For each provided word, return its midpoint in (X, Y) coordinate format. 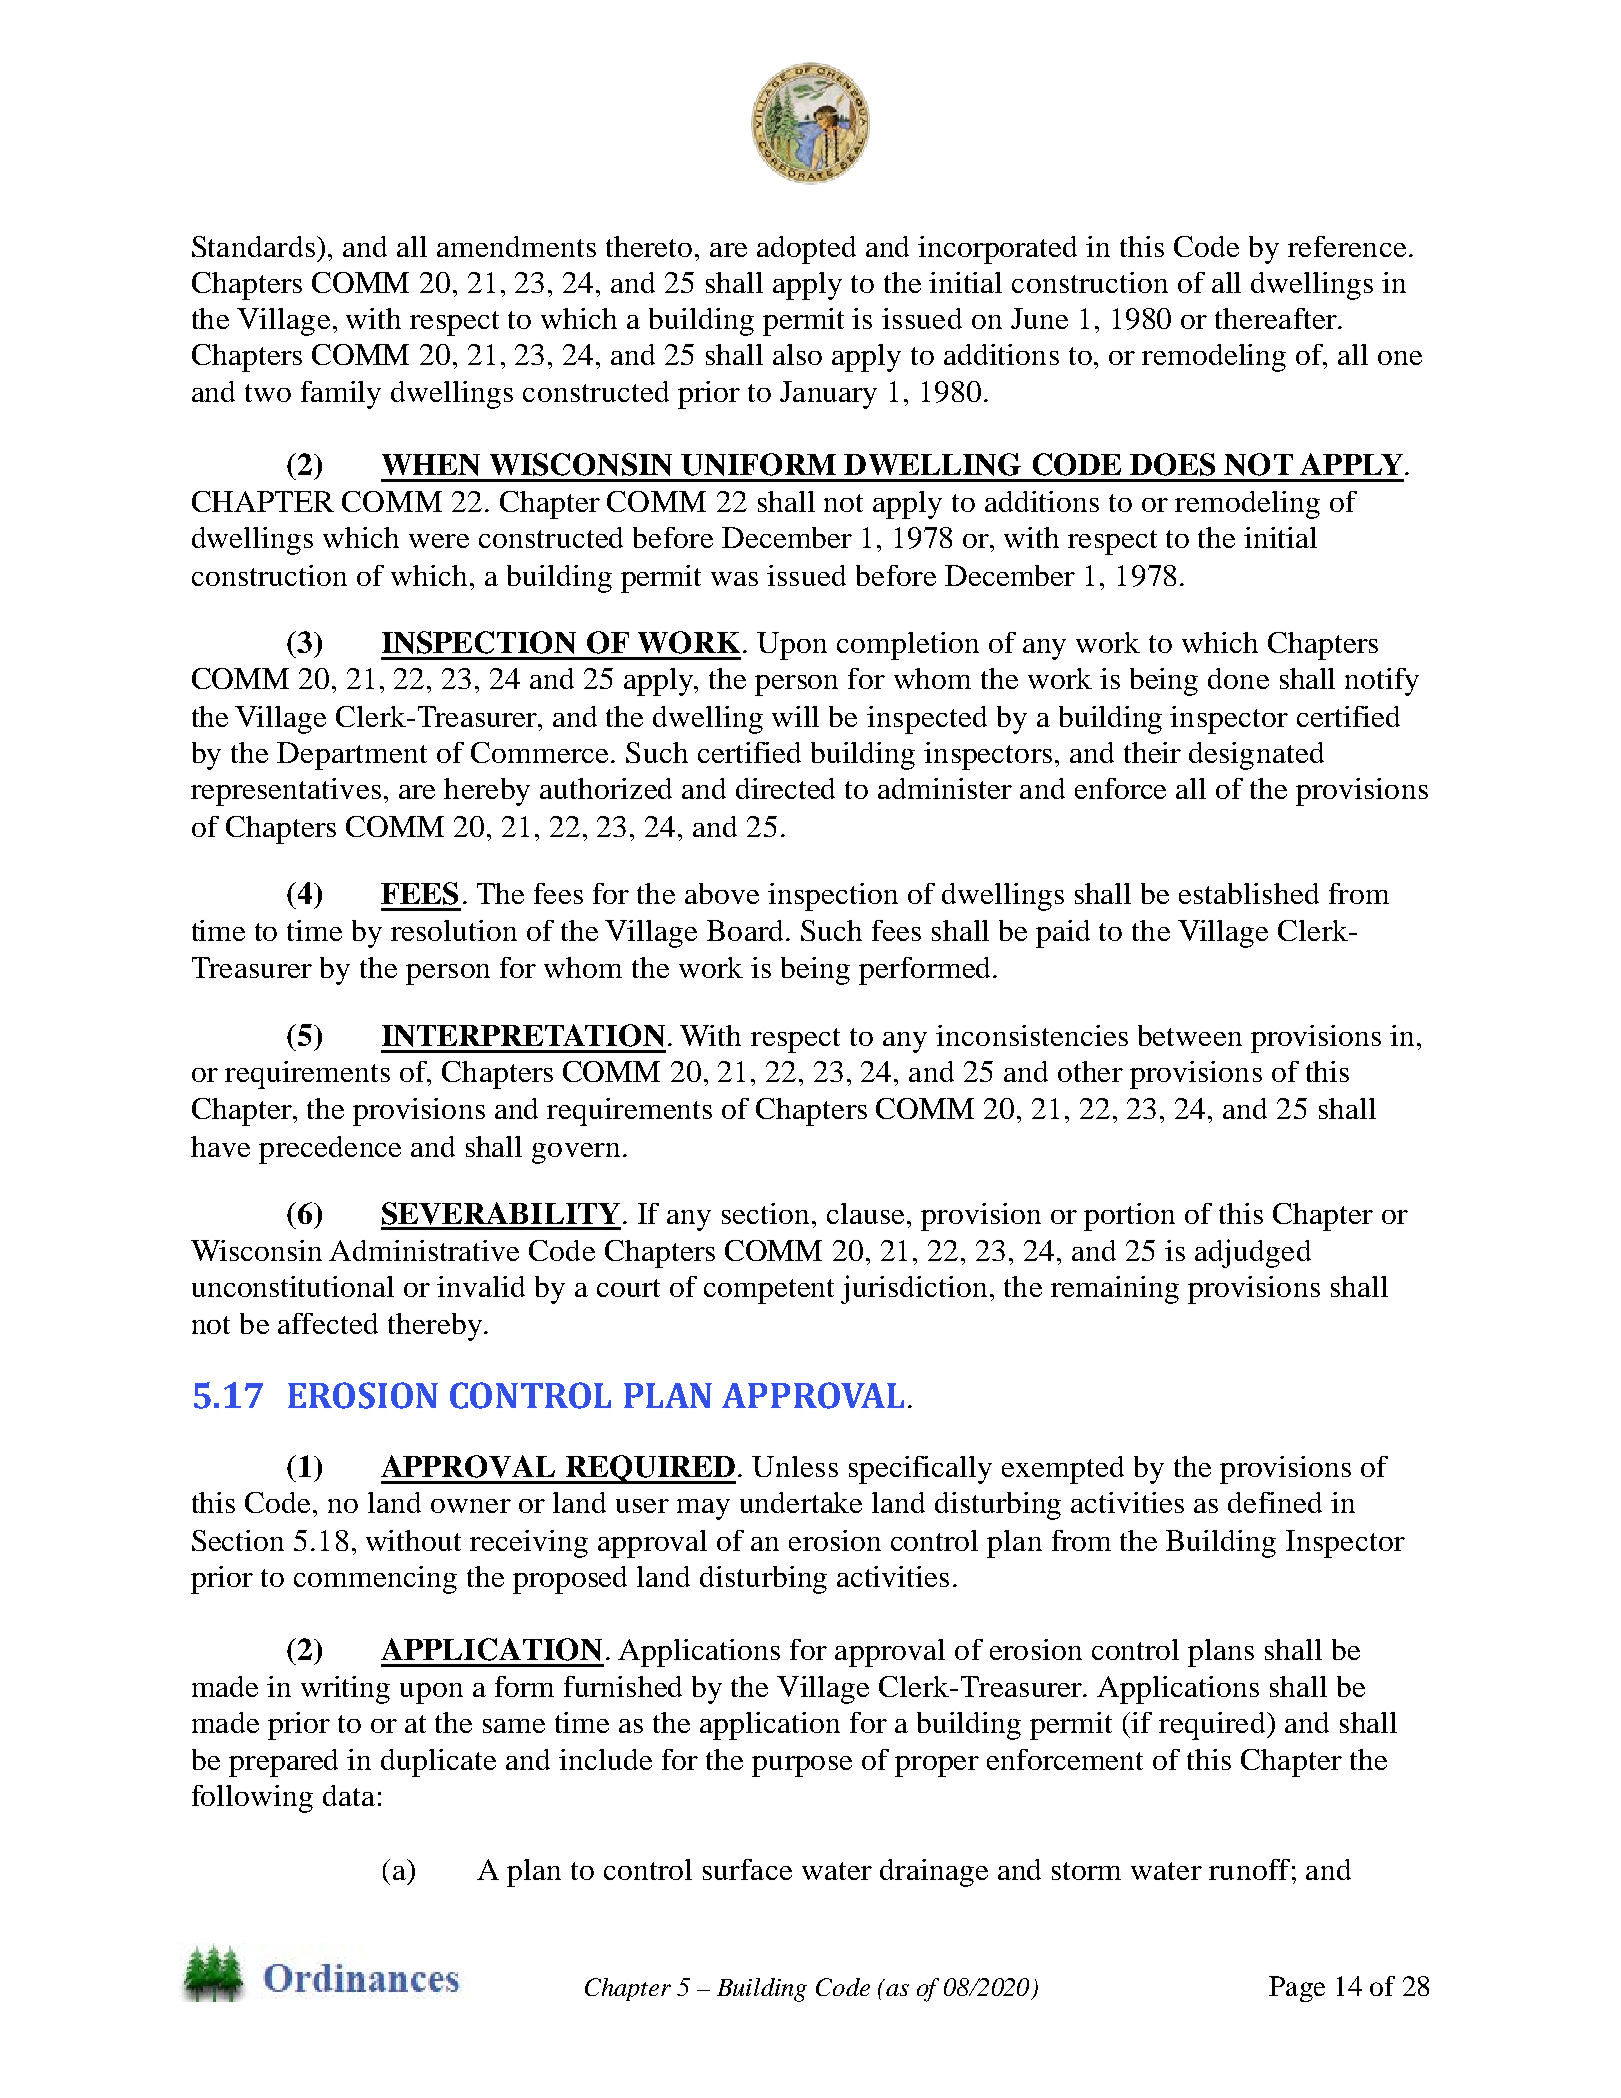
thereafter (1277, 318)
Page (1297, 1989)
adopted (806, 250)
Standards (255, 246)
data (349, 1795)
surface (747, 1869)
